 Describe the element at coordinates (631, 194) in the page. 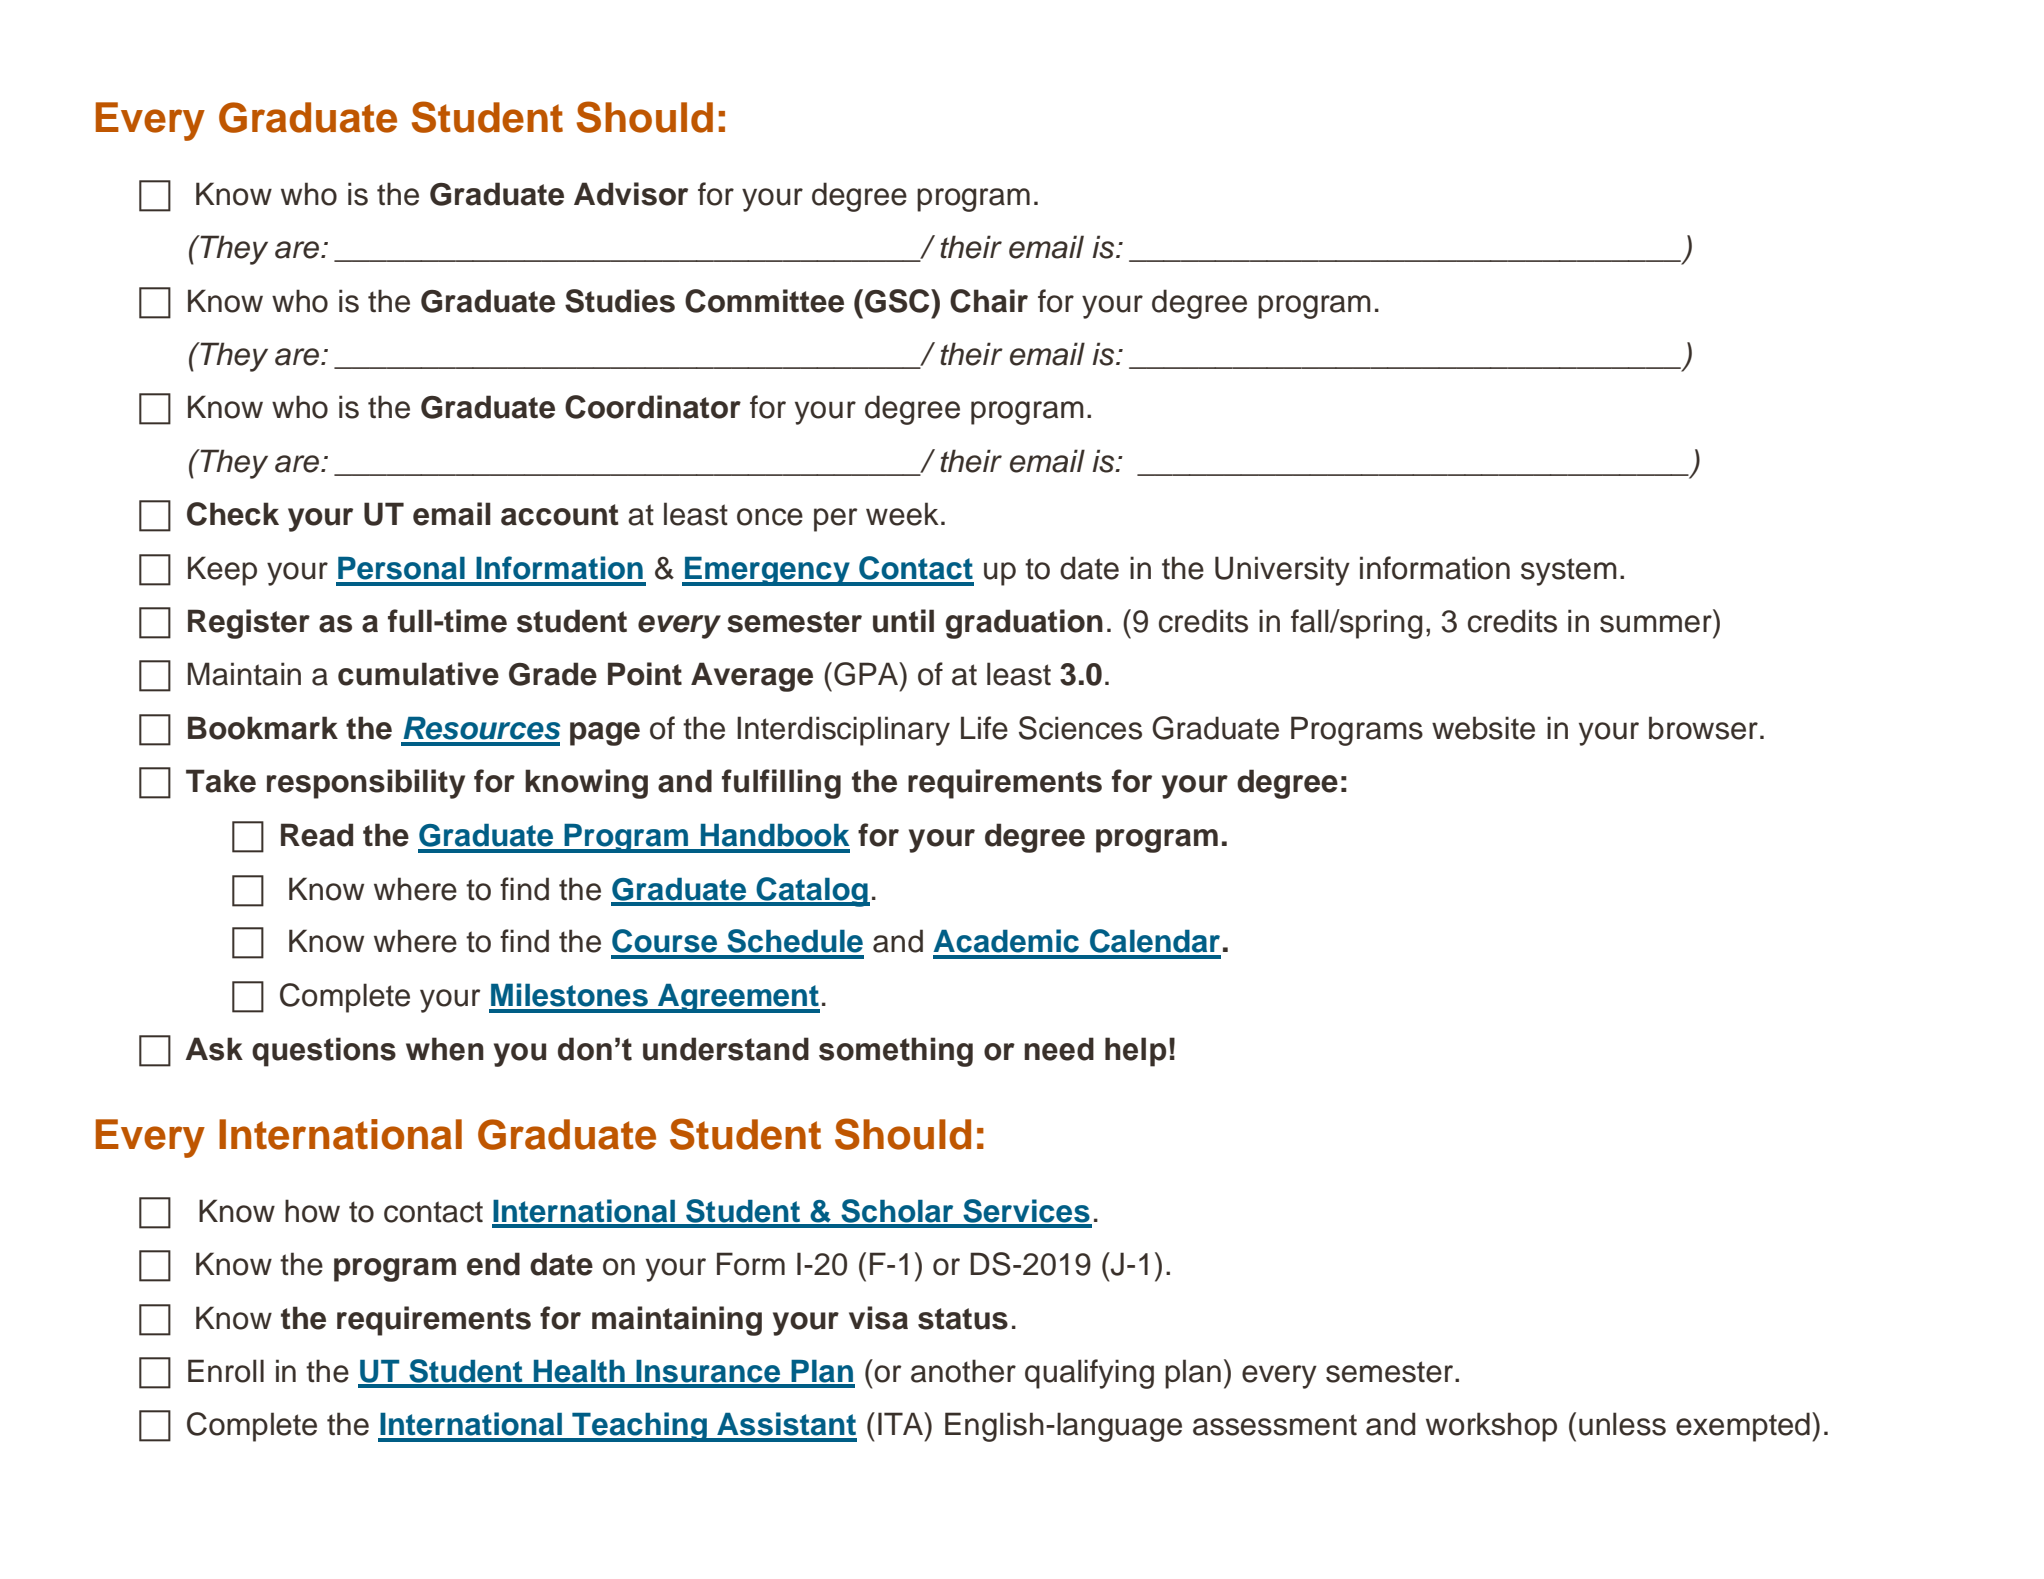

I see `Advisor` at that location.
